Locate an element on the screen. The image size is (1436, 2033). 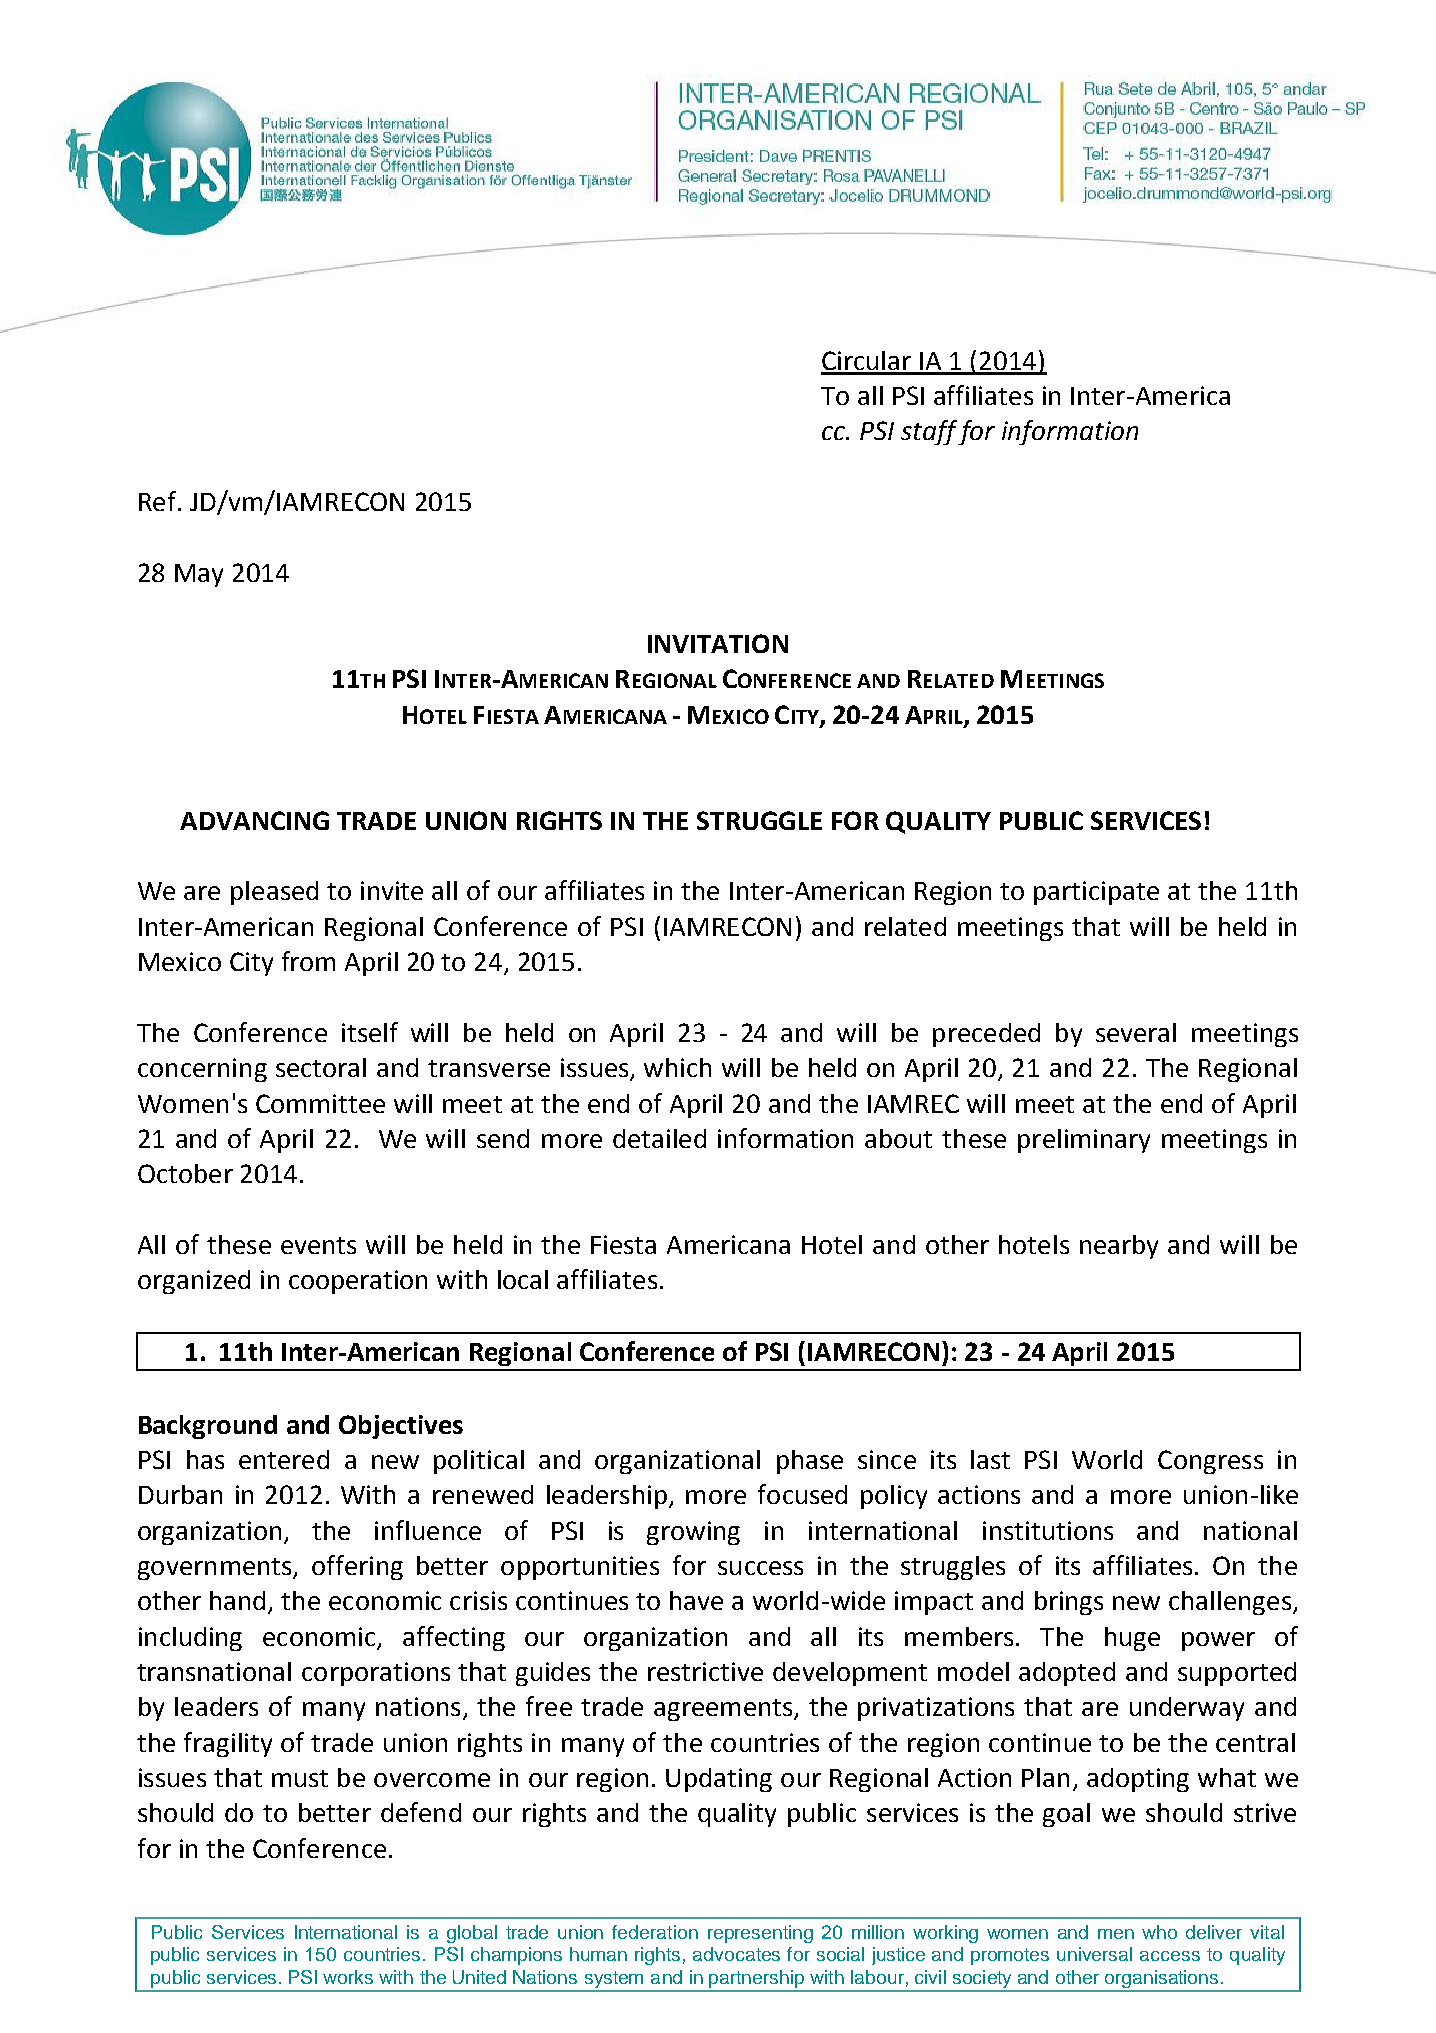
Ref is located at coordinates (157, 501).
